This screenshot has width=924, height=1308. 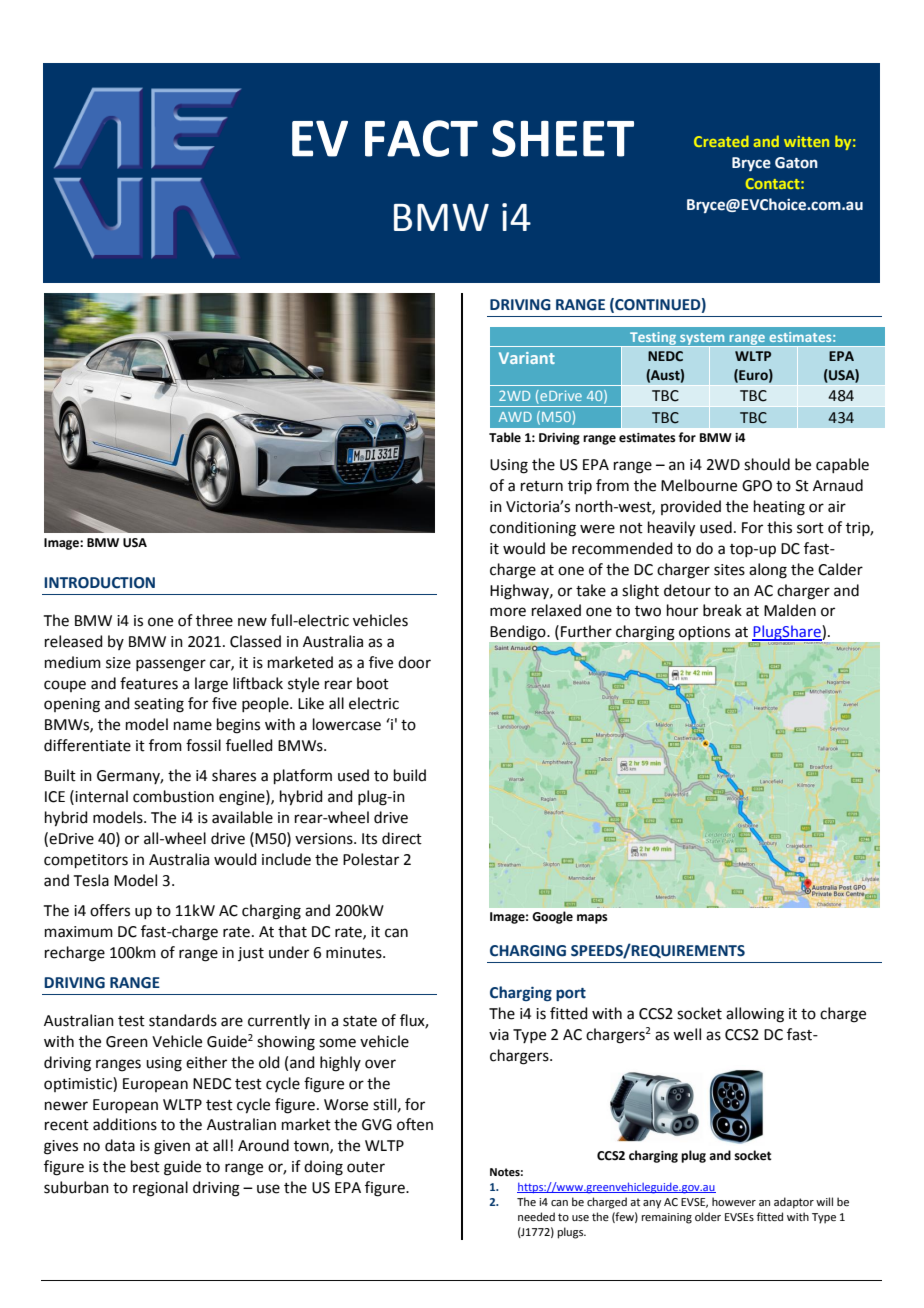 I want to click on INTRODUCTION, so click(x=99, y=583).
